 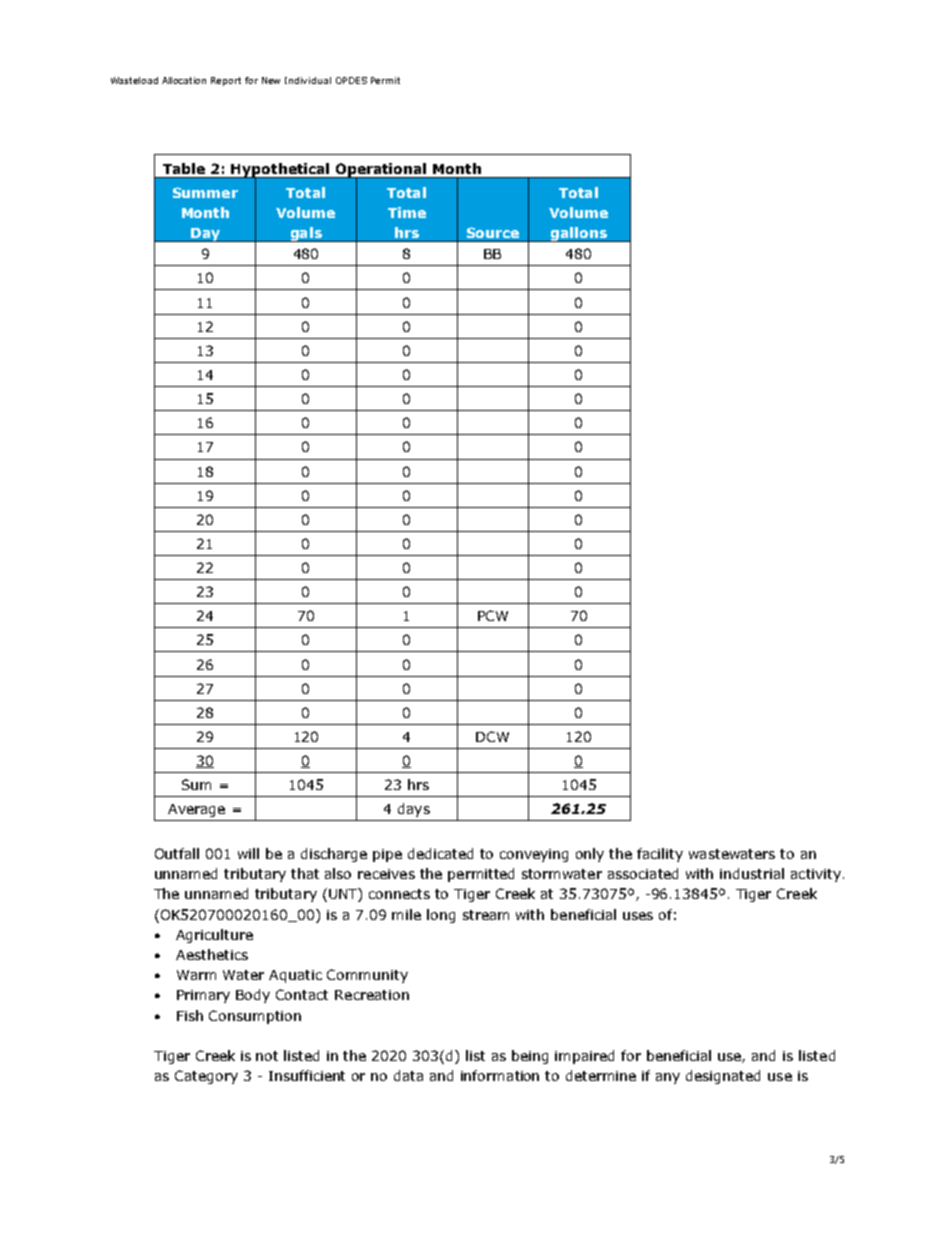 I want to click on New, so click(x=271, y=80).
